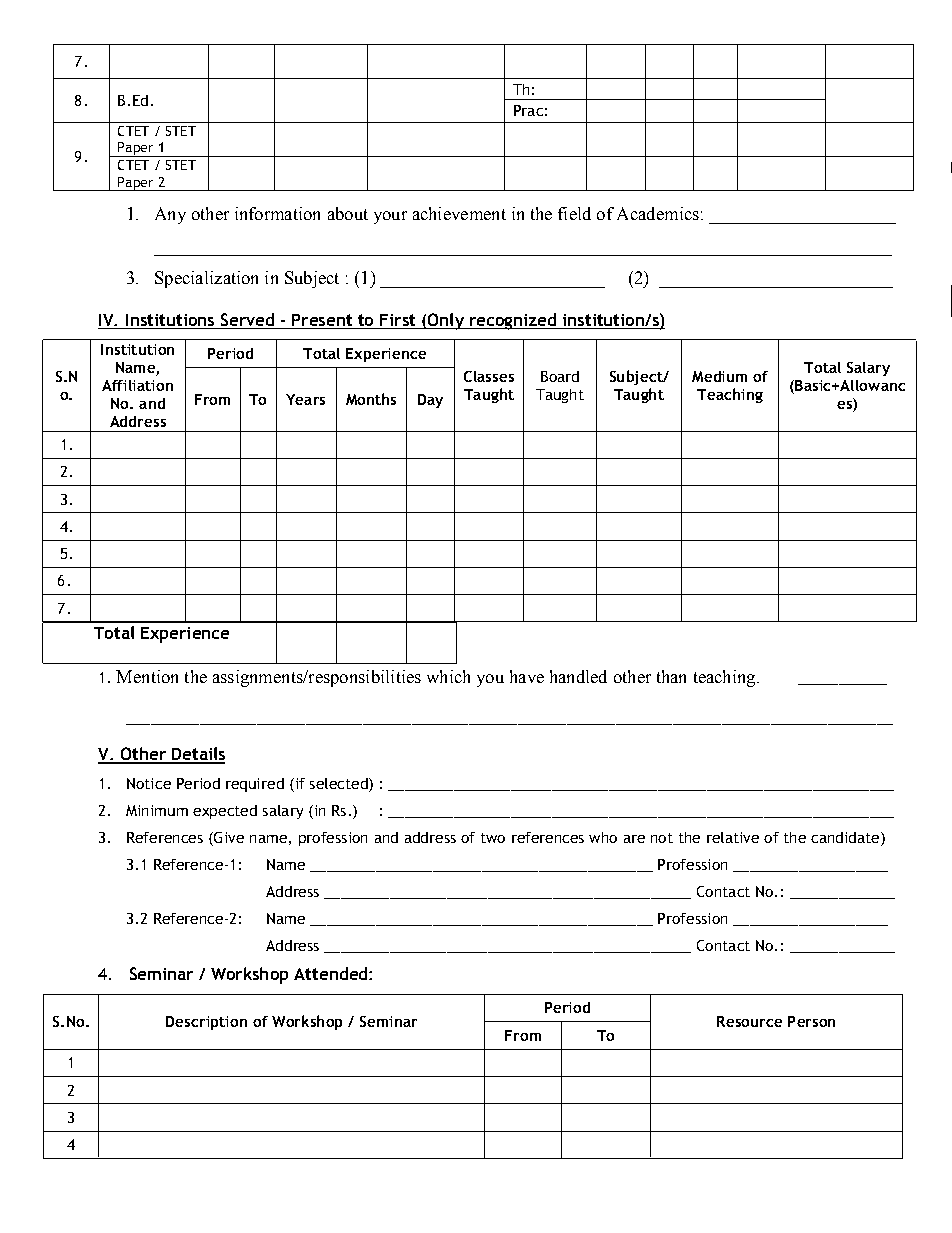 Image resolution: width=952 pixels, height=1233 pixels. What do you see at coordinates (459, 213) in the screenshot?
I see `achievement` at bounding box center [459, 213].
